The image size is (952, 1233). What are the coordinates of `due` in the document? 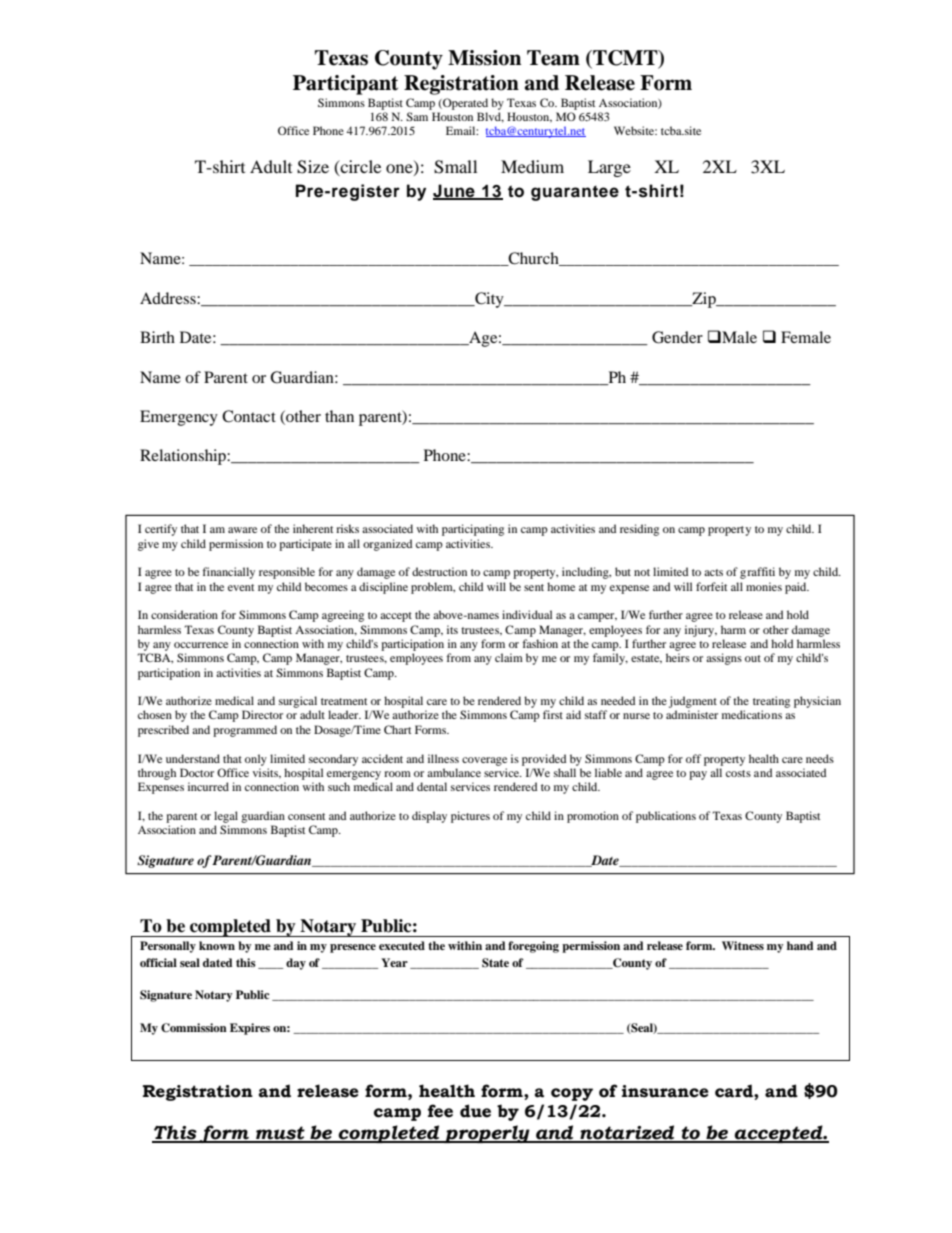 It's located at (475, 1111).
